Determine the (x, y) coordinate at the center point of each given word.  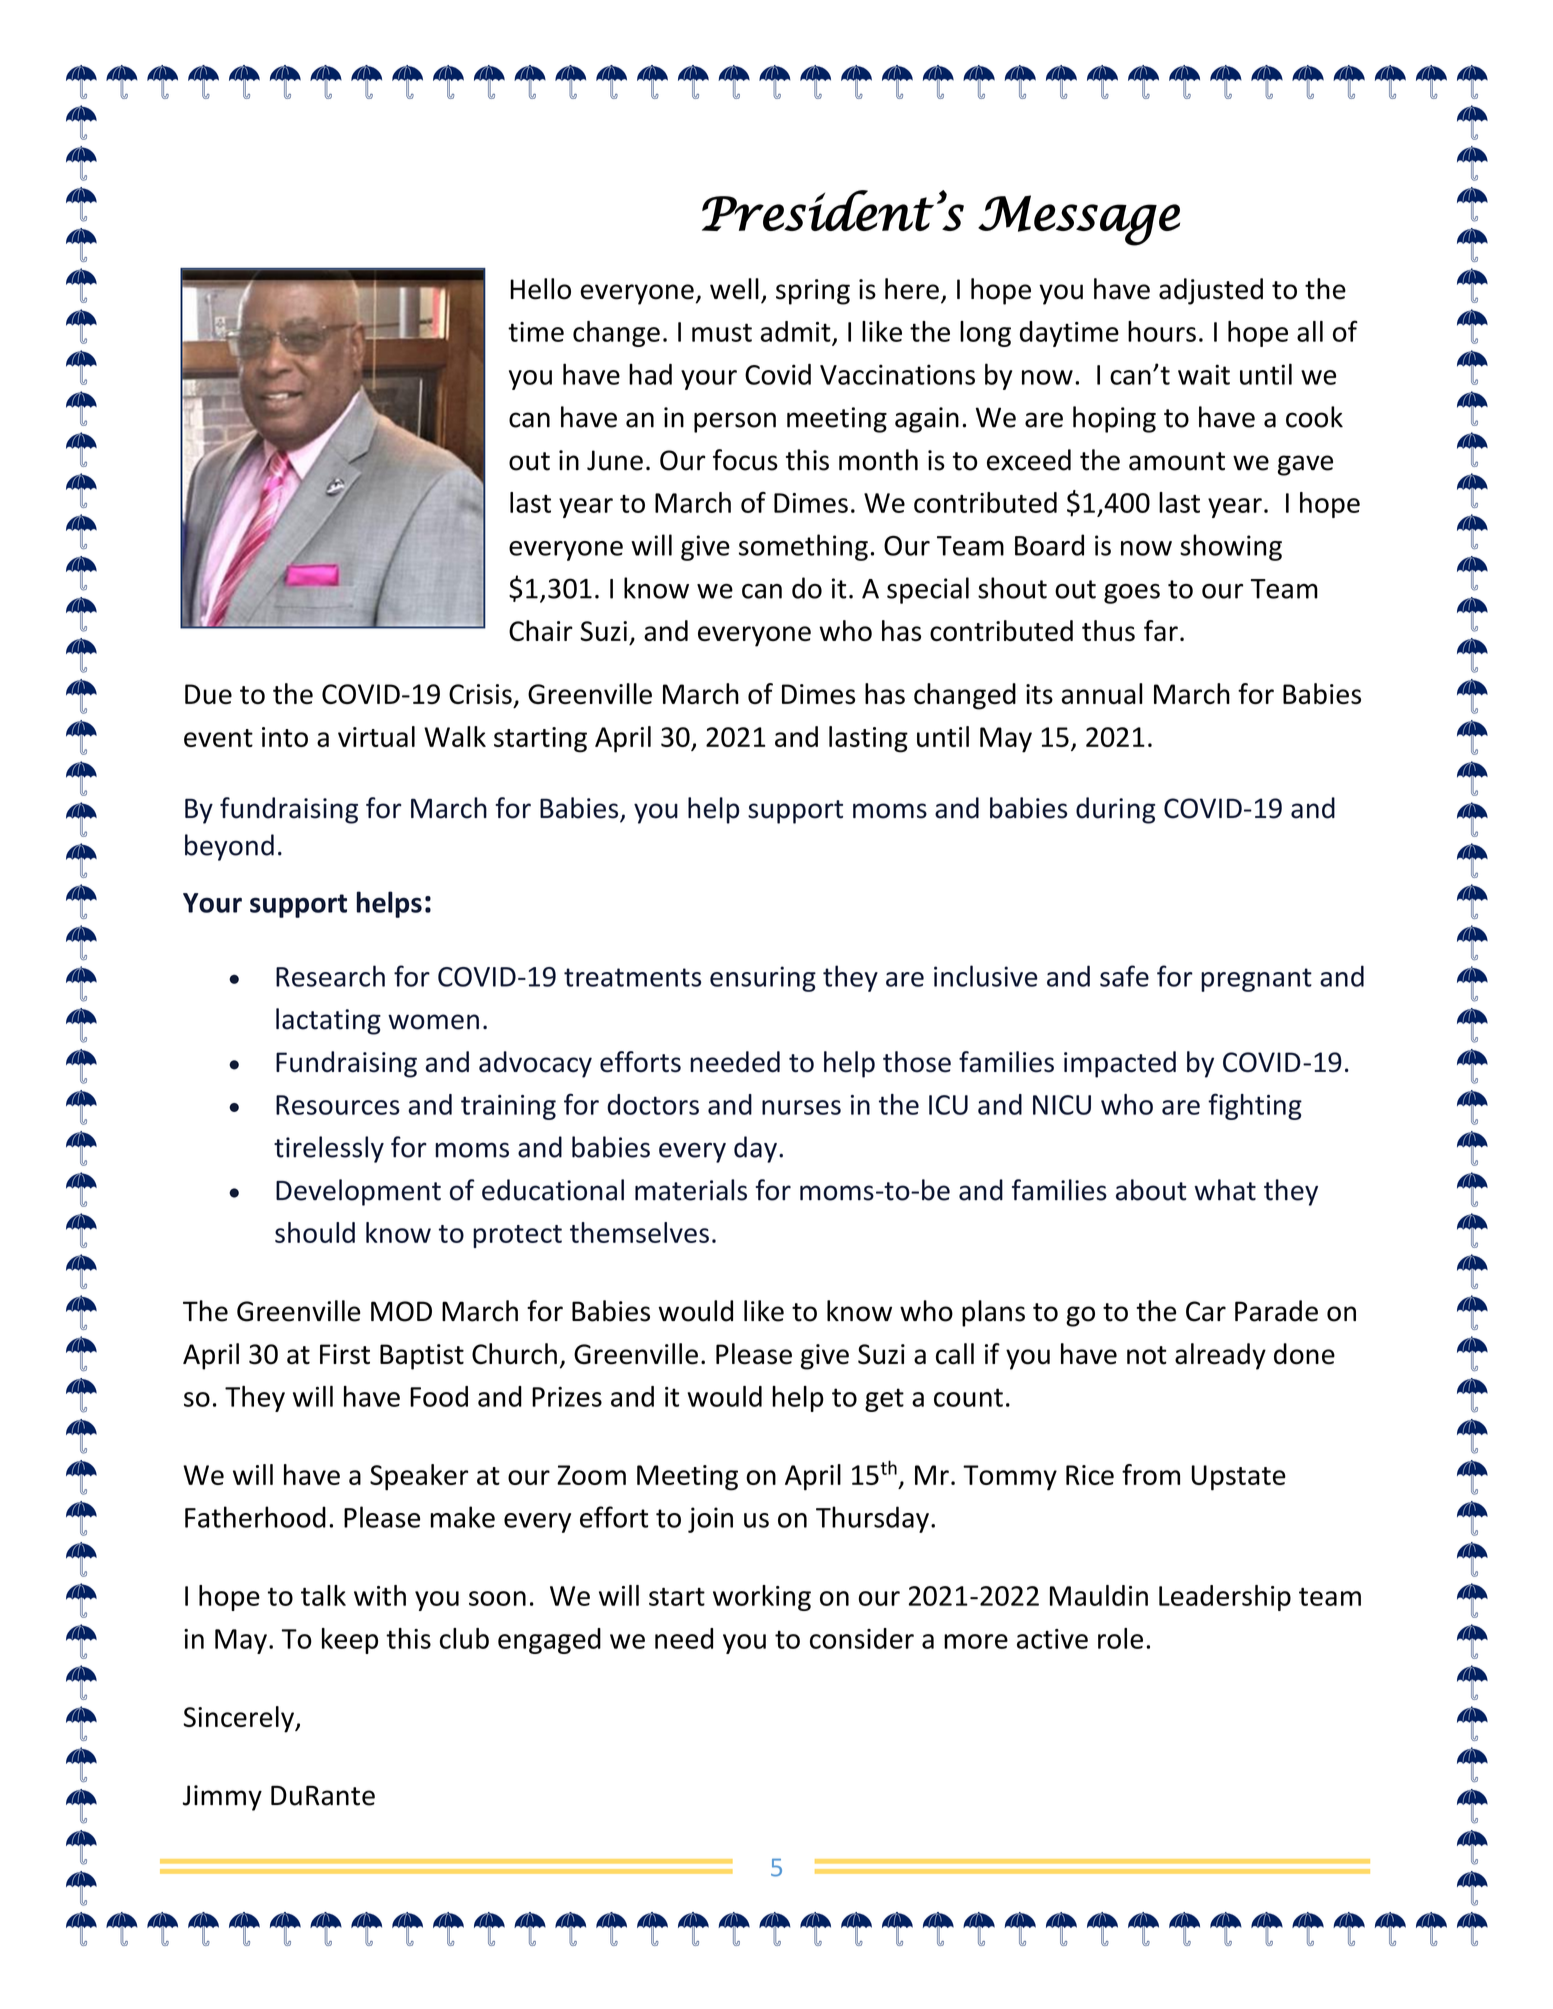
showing (1231, 547)
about (1151, 1190)
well (734, 289)
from (1151, 1474)
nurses (801, 1107)
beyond (229, 847)
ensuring (763, 979)
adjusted (1211, 291)
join (710, 1520)
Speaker (419, 1477)
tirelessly (329, 1149)
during (1115, 810)
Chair (541, 630)
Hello (540, 289)
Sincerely (239, 1719)
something (803, 547)
